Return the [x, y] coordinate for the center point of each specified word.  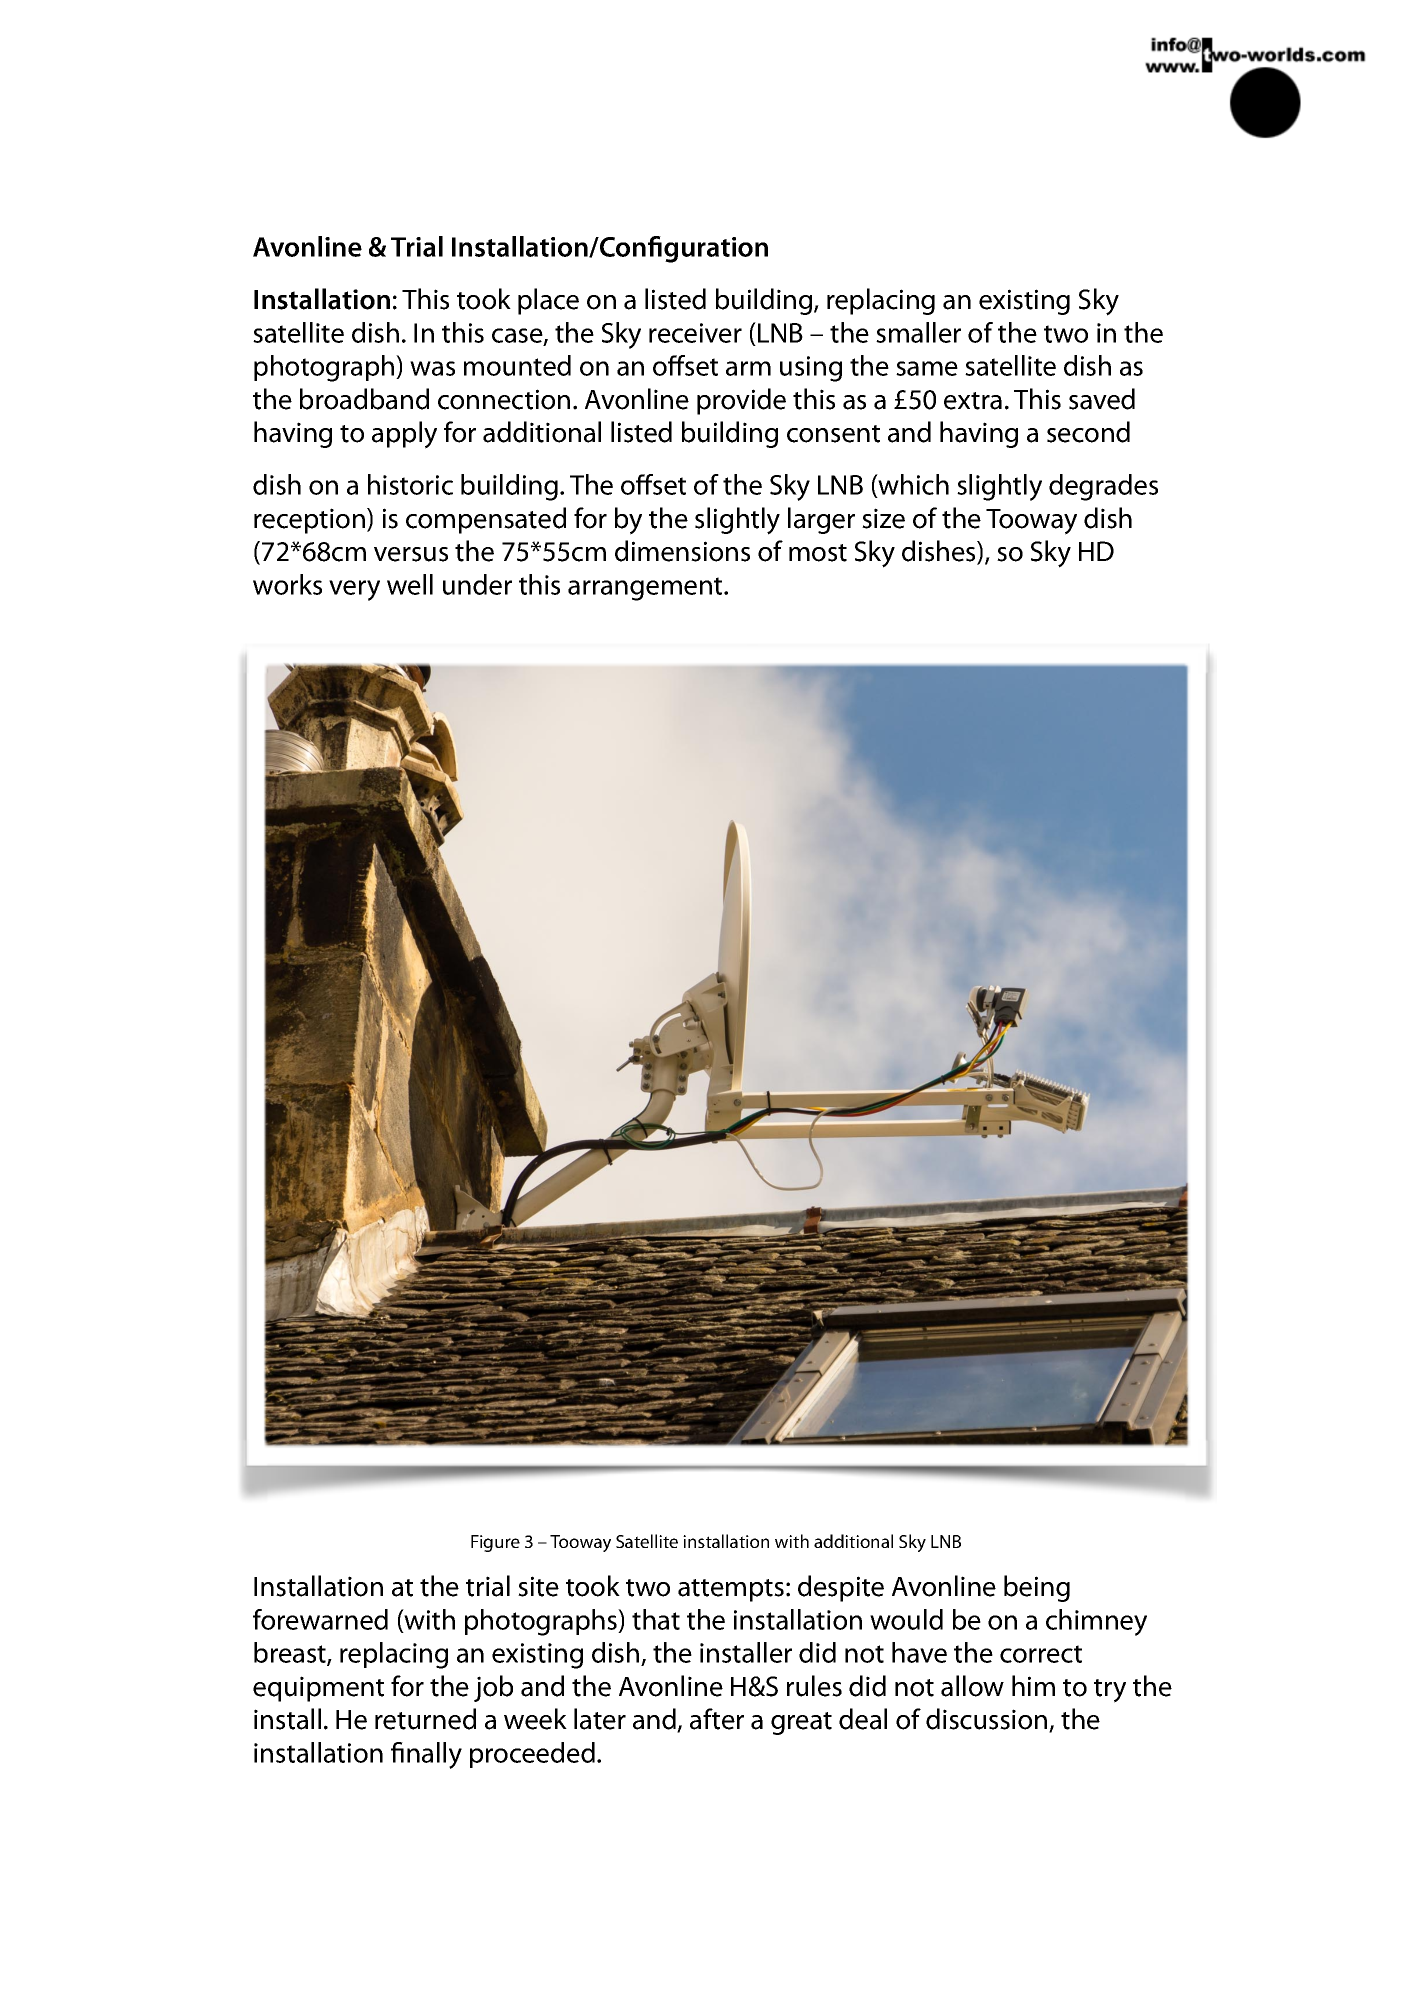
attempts [731, 1590]
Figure [495, 1543]
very [354, 590]
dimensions [682, 551]
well [410, 584]
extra [973, 401]
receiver [695, 333]
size [883, 518]
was [432, 368]
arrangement [646, 589]
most [818, 553]
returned [425, 1719]
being [1037, 1588]
